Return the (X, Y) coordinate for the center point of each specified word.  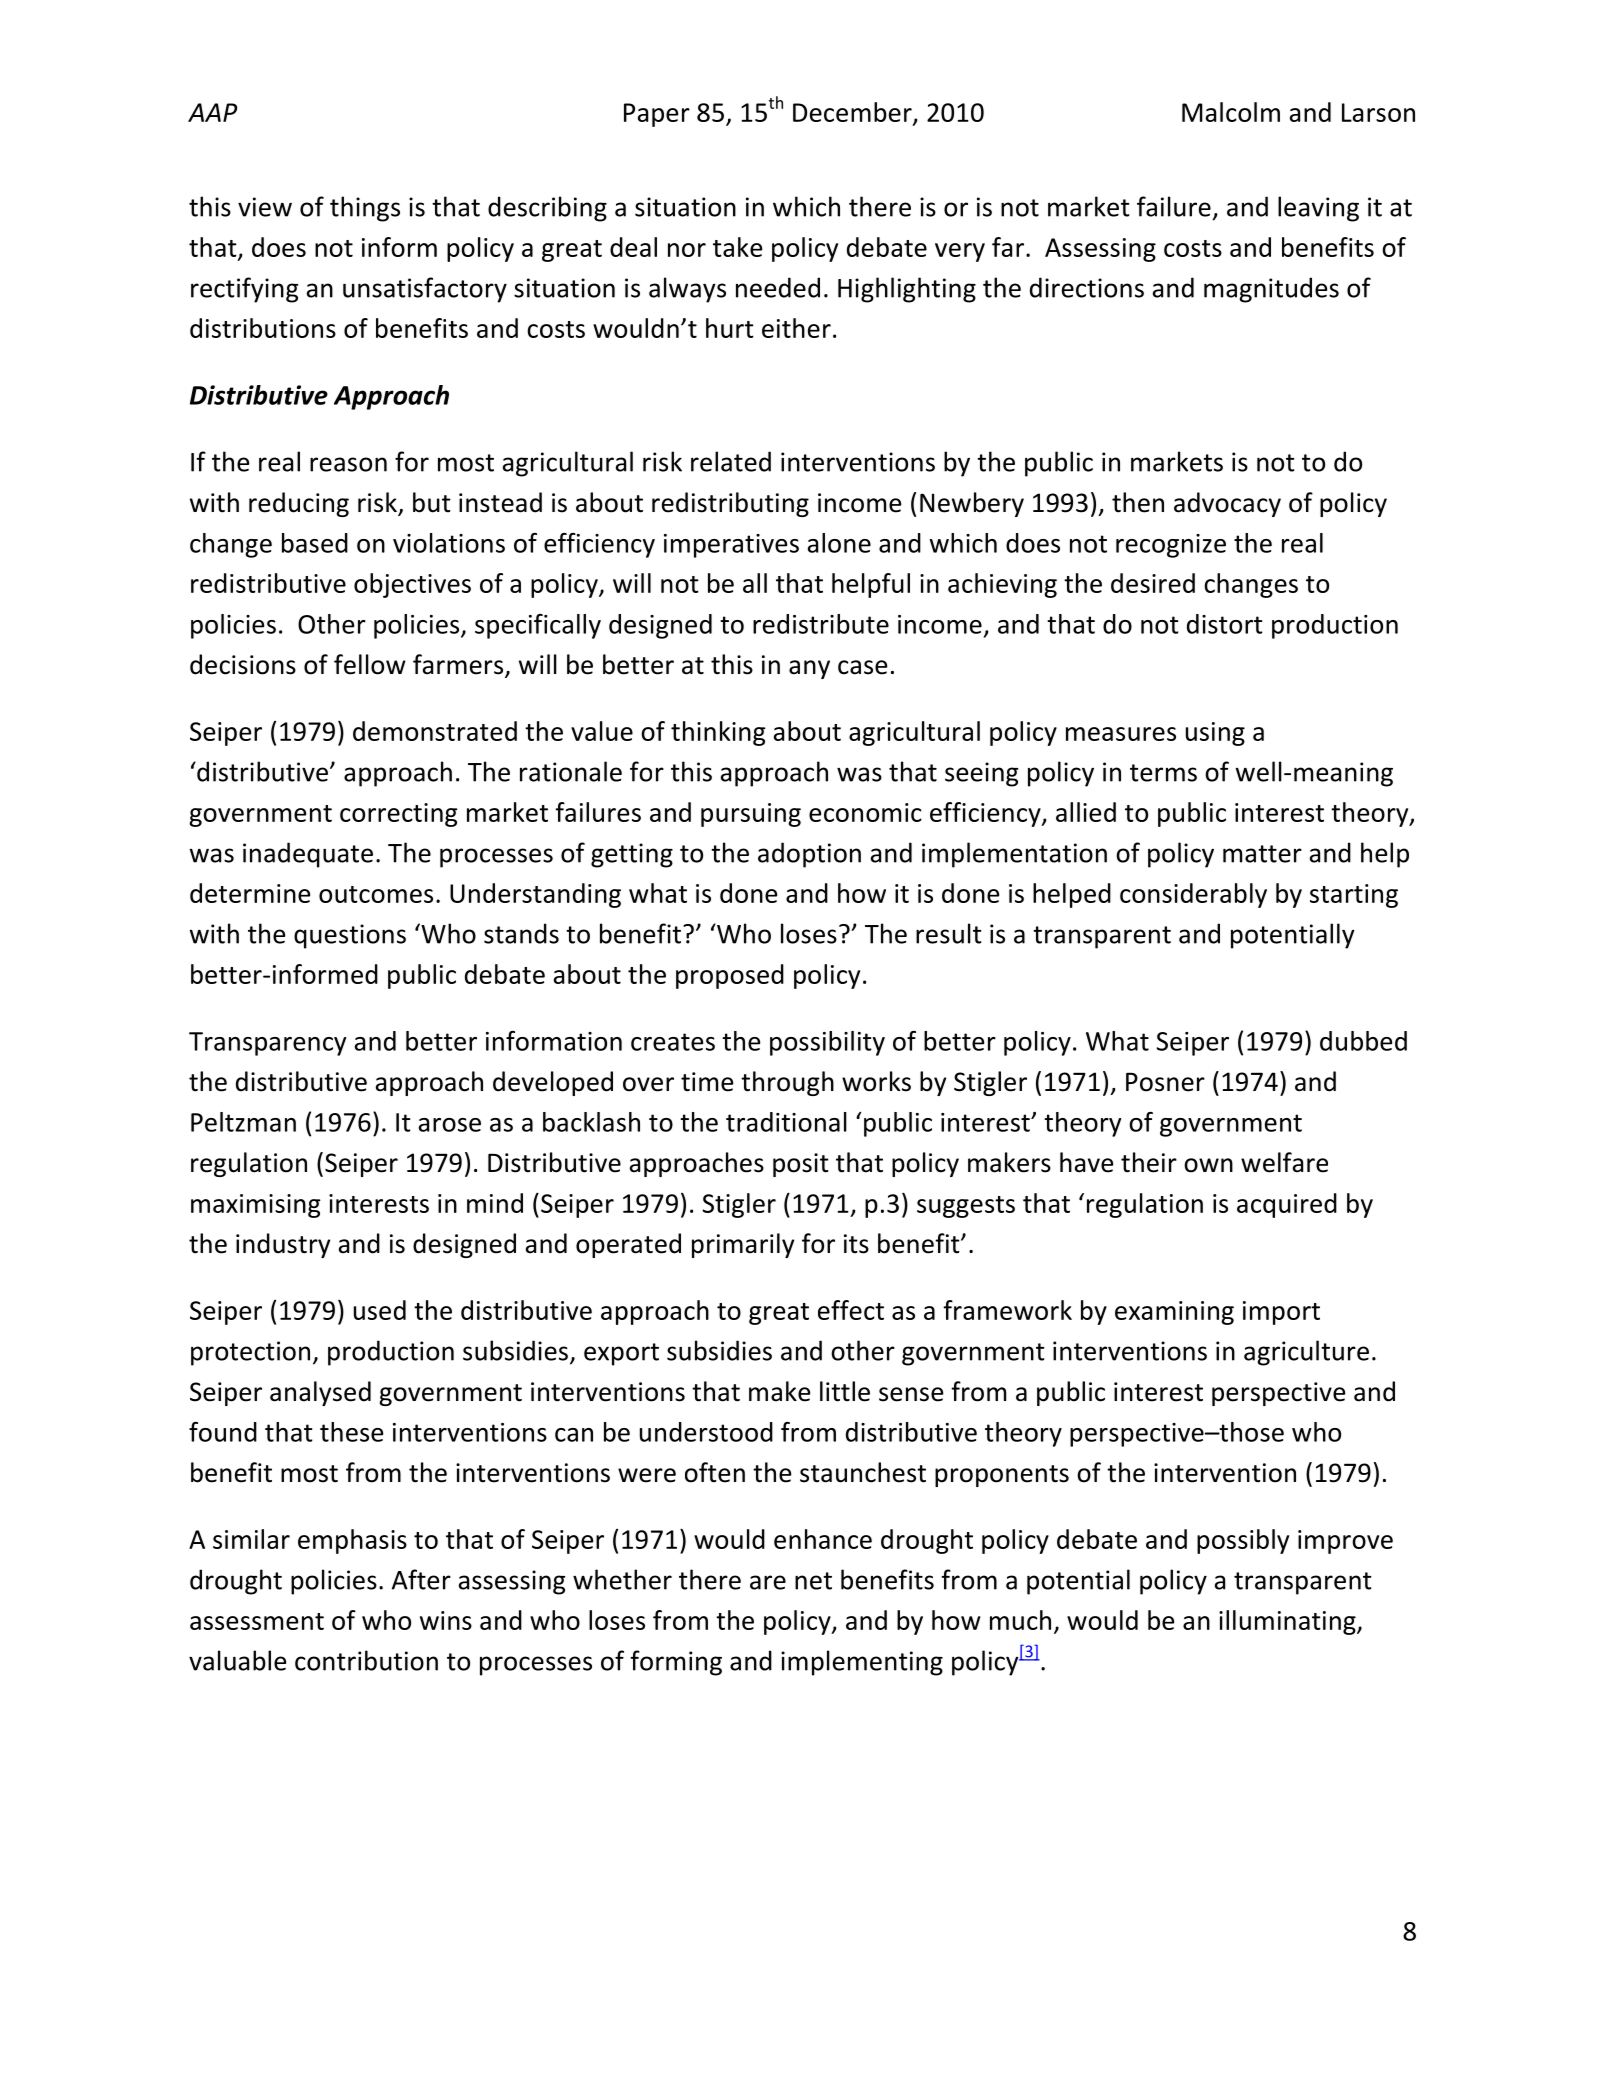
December (853, 113)
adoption (809, 855)
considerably (1193, 895)
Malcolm (1231, 112)
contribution (366, 1660)
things (365, 209)
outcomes (376, 894)
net (813, 1581)
